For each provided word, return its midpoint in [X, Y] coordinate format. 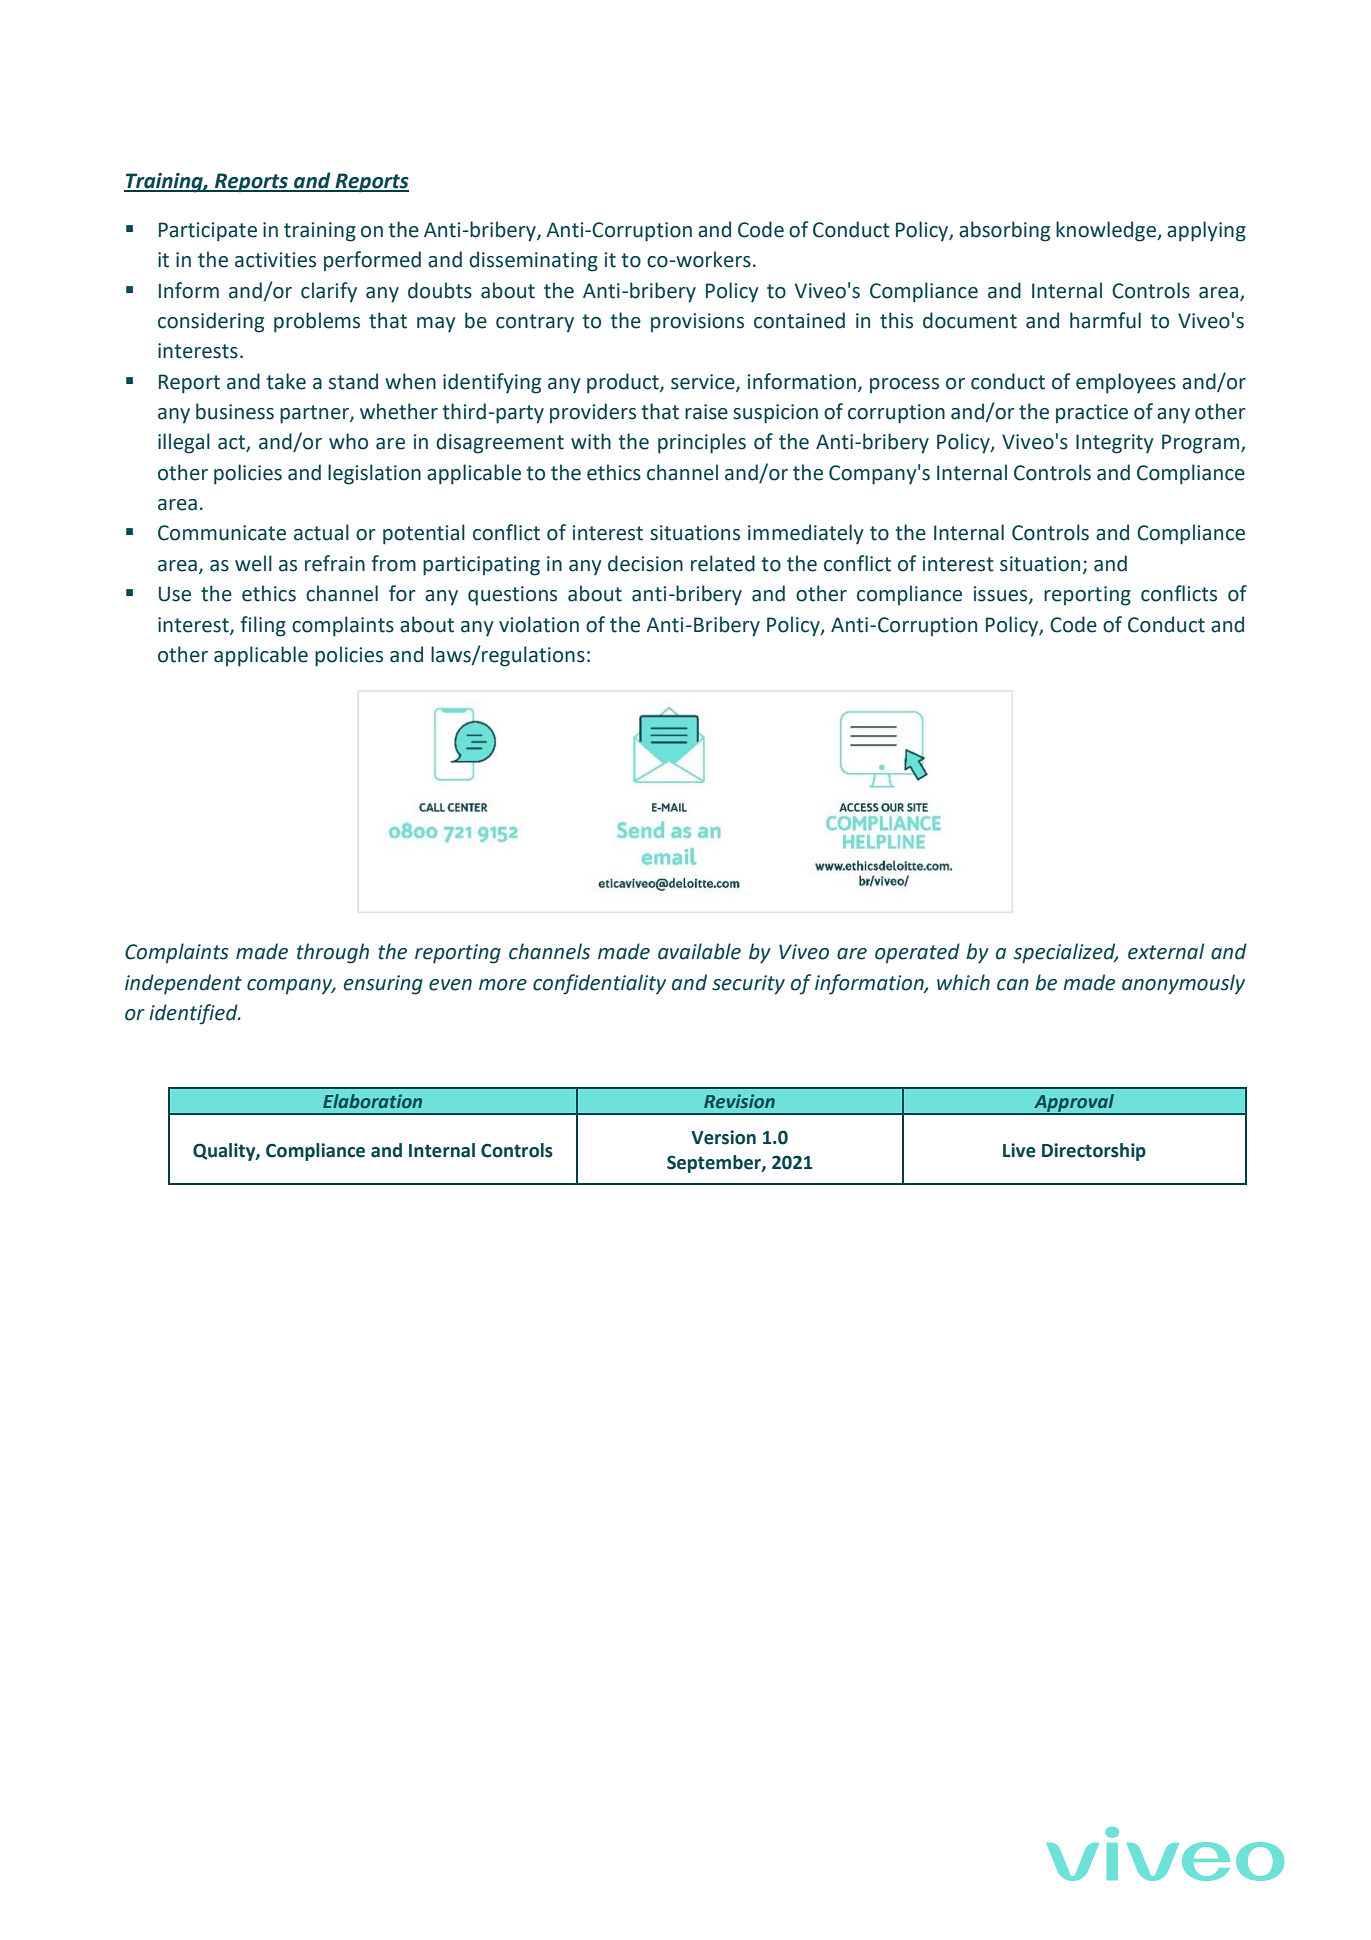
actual [321, 532]
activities [275, 260]
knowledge [1107, 231]
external [1166, 951]
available [699, 951]
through [333, 953]
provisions [697, 323]
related [723, 563]
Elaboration [372, 1101]
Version [723, 1137]
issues [1001, 595]
